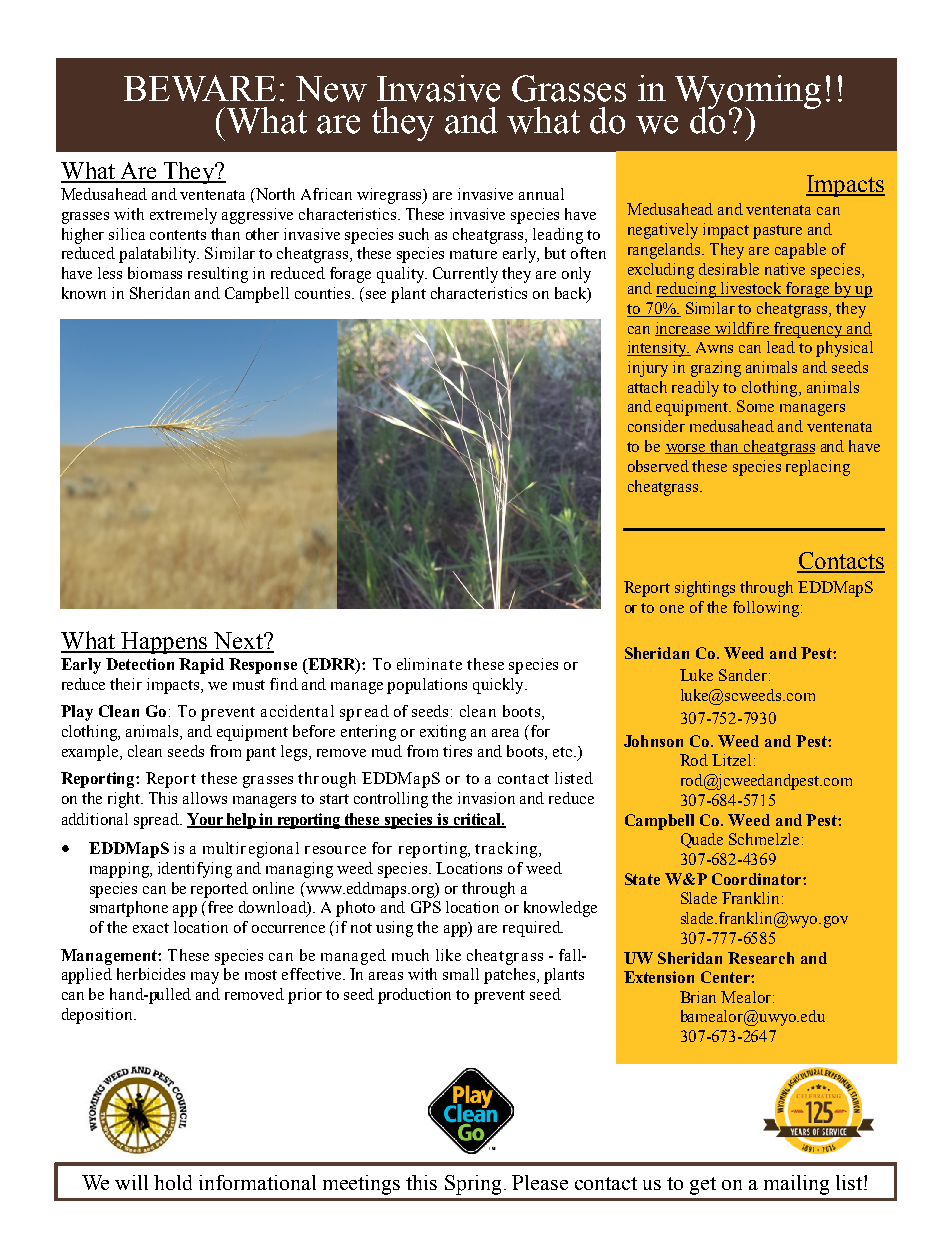  Describe the element at coordinates (748, 93) in the screenshot. I see `Wyoming` at that location.
